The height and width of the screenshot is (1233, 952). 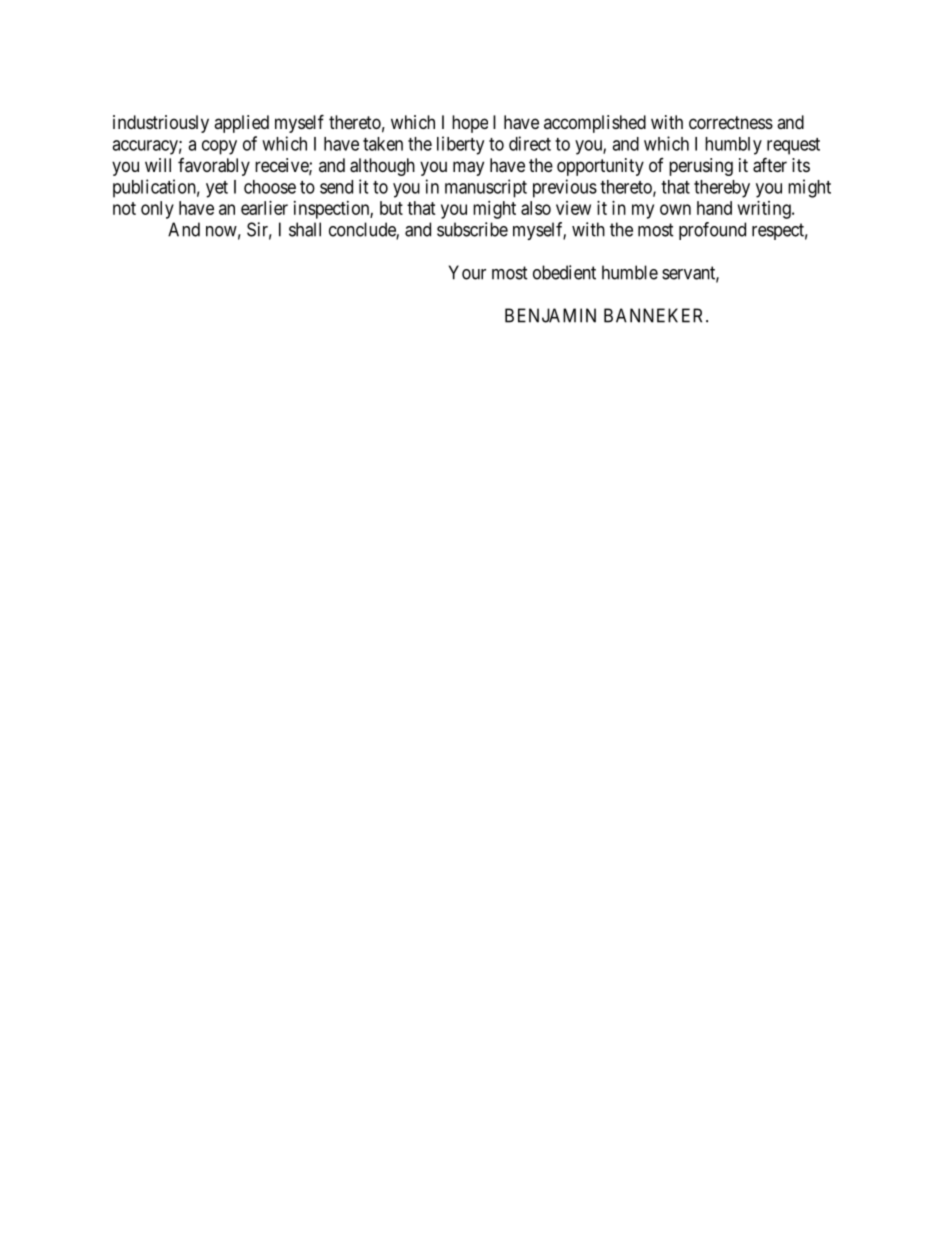 What do you see at coordinates (712, 231) in the screenshot?
I see `profound` at bounding box center [712, 231].
